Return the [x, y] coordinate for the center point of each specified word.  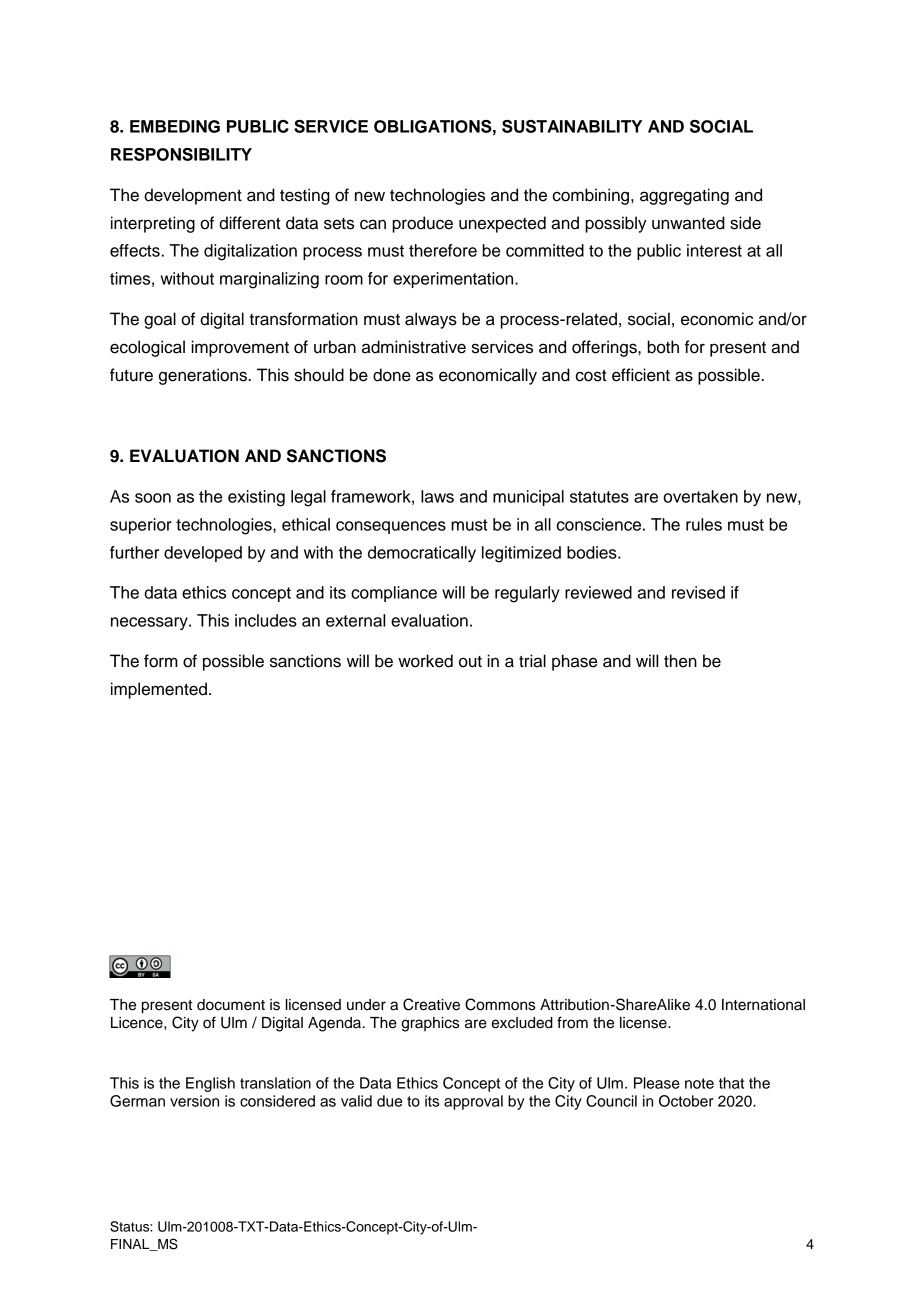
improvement [240, 348]
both [663, 347]
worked [425, 661]
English [210, 1084]
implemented [159, 690]
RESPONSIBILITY [181, 154]
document [231, 1005]
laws [437, 496]
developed [203, 554]
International [763, 1005]
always [431, 320]
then [680, 661]
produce [422, 224]
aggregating [684, 196]
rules [704, 524]
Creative [431, 1004]
